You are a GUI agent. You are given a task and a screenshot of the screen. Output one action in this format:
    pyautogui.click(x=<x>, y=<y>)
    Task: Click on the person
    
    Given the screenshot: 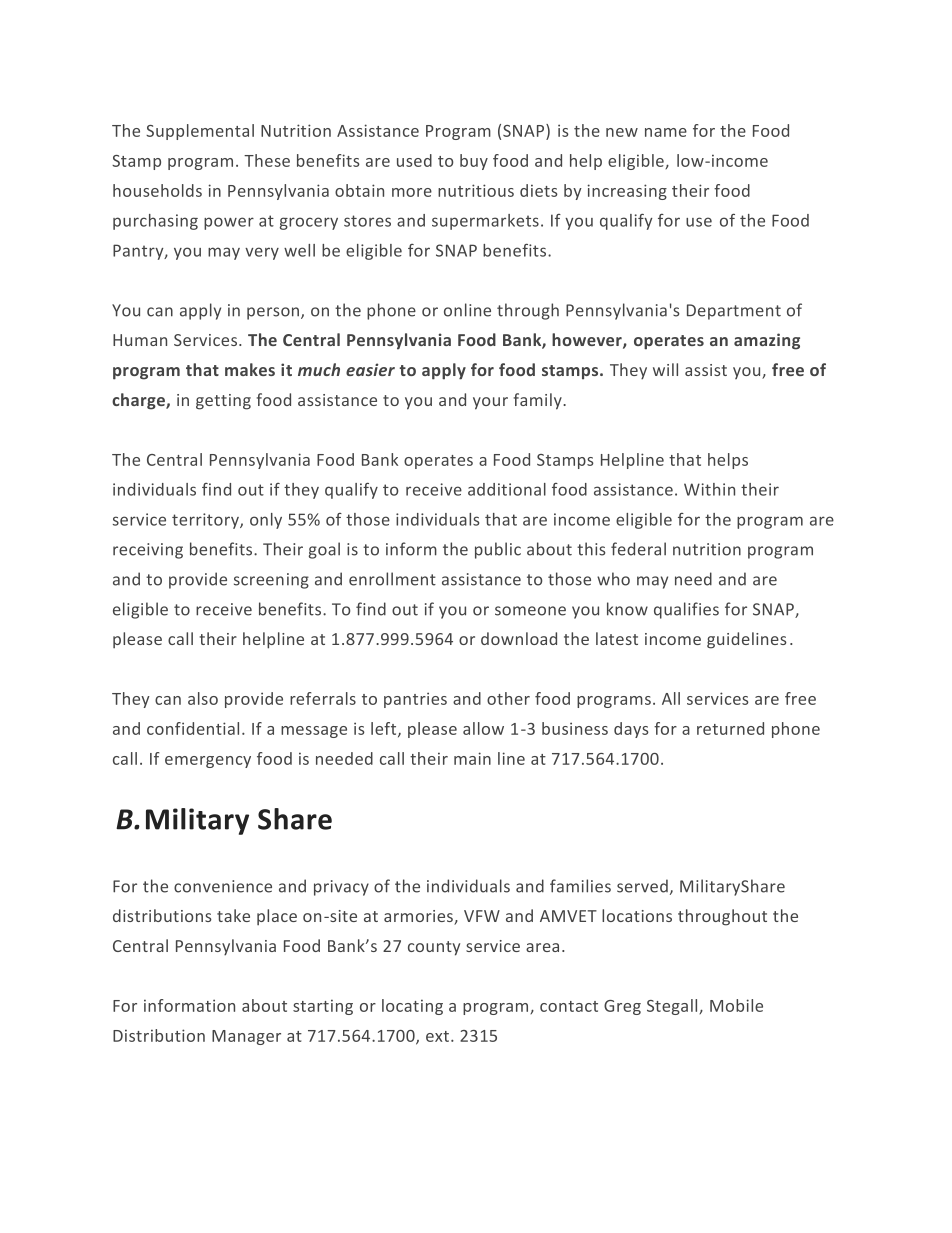 What is the action you would take?
    pyautogui.click(x=274, y=313)
